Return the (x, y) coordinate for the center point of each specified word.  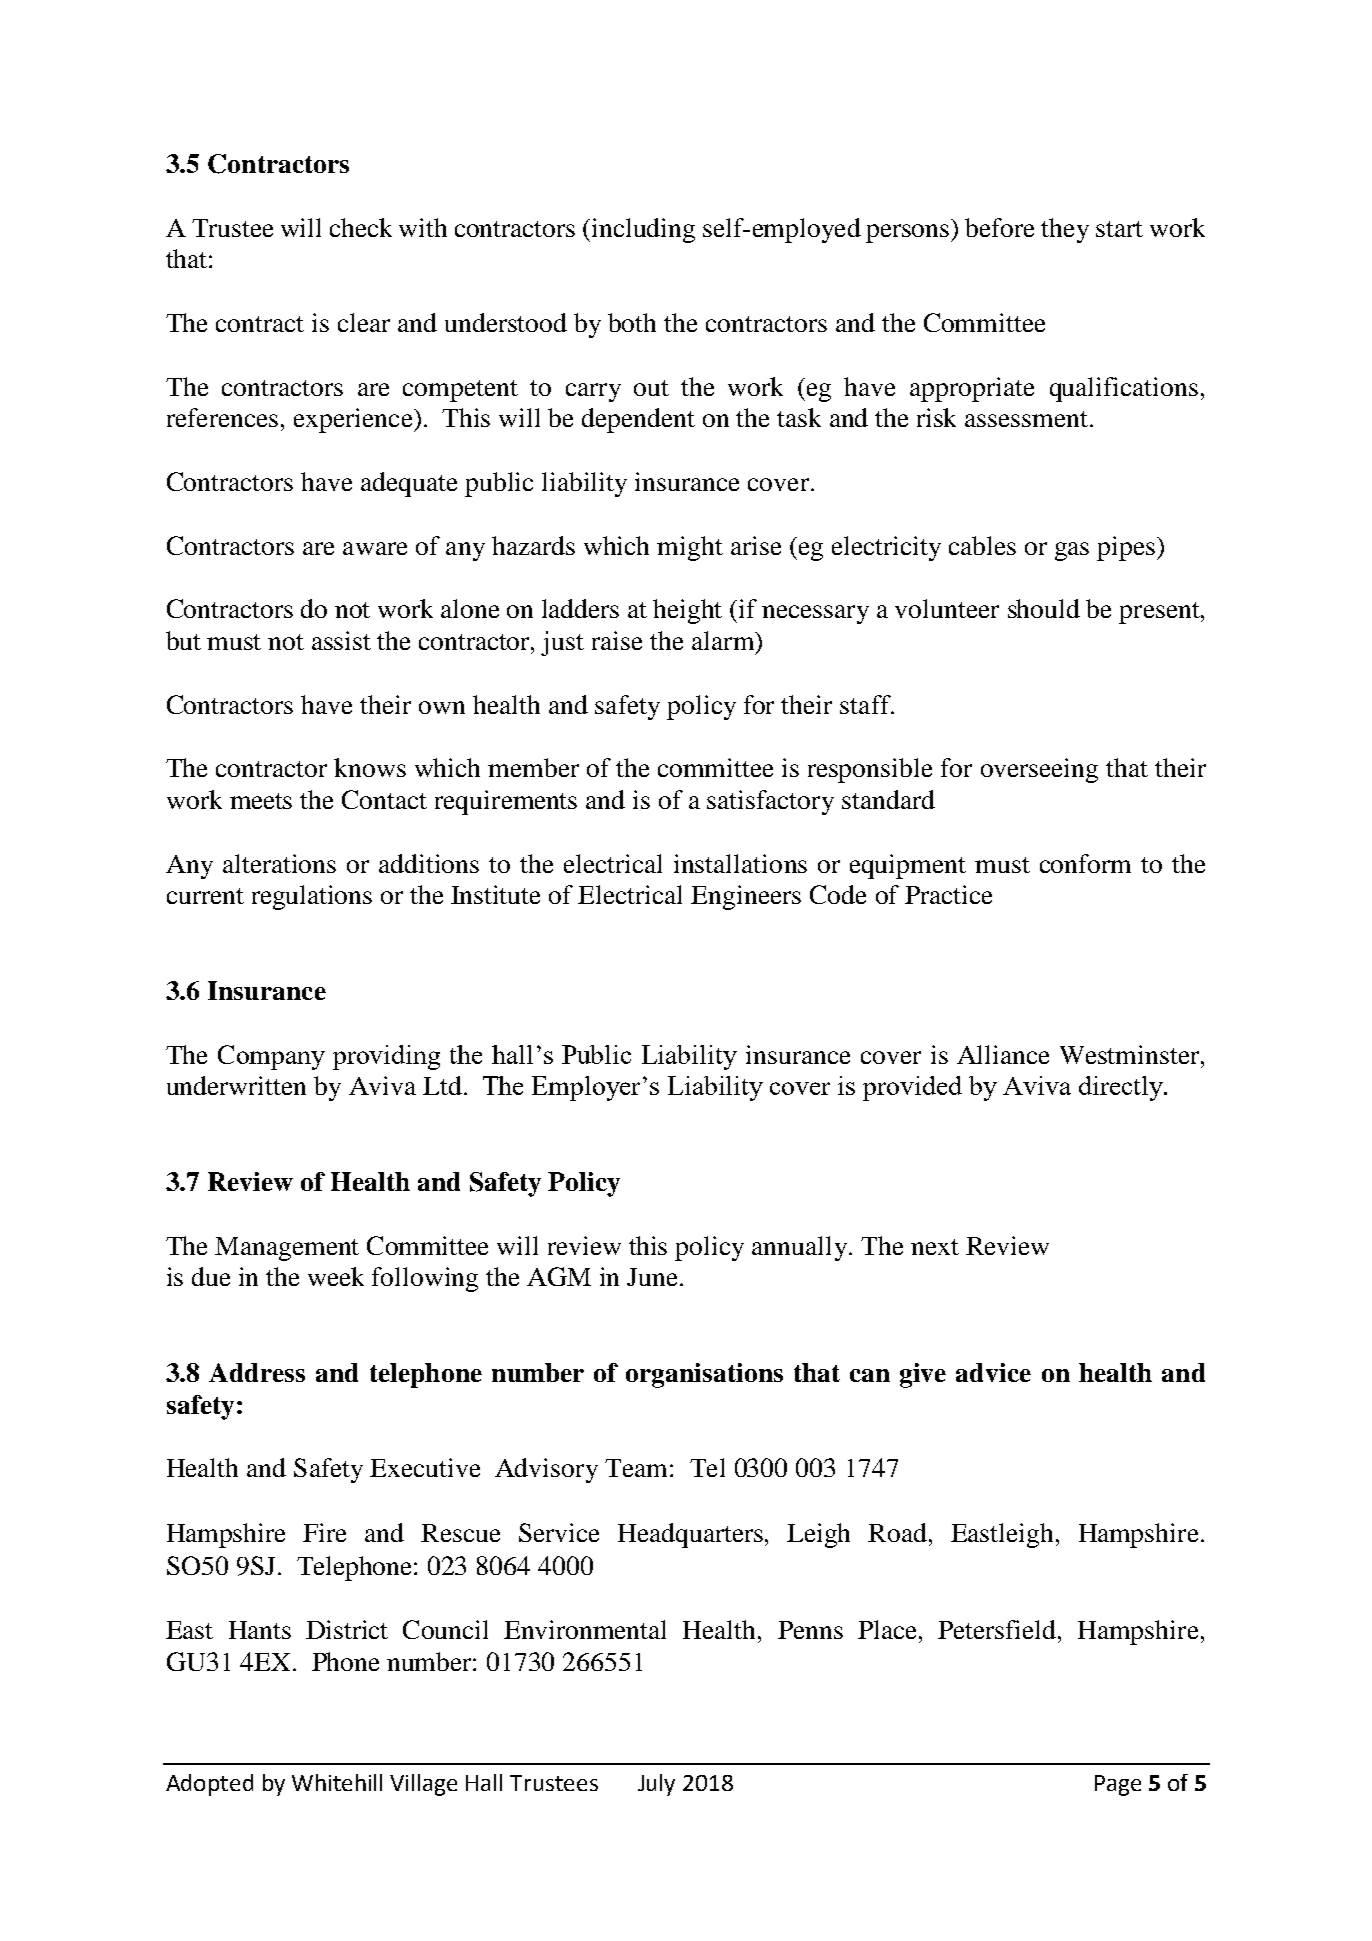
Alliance (1003, 1054)
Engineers (746, 897)
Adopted (209, 1785)
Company (271, 1057)
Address (257, 1372)
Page (1118, 1785)
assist (341, 640)
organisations (704, 1375)
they (1065, 230)
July (656, 1785)
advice (993, 1372)
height (687, 611)
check (361, 227)
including (643, 230)
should (1044, 608)
